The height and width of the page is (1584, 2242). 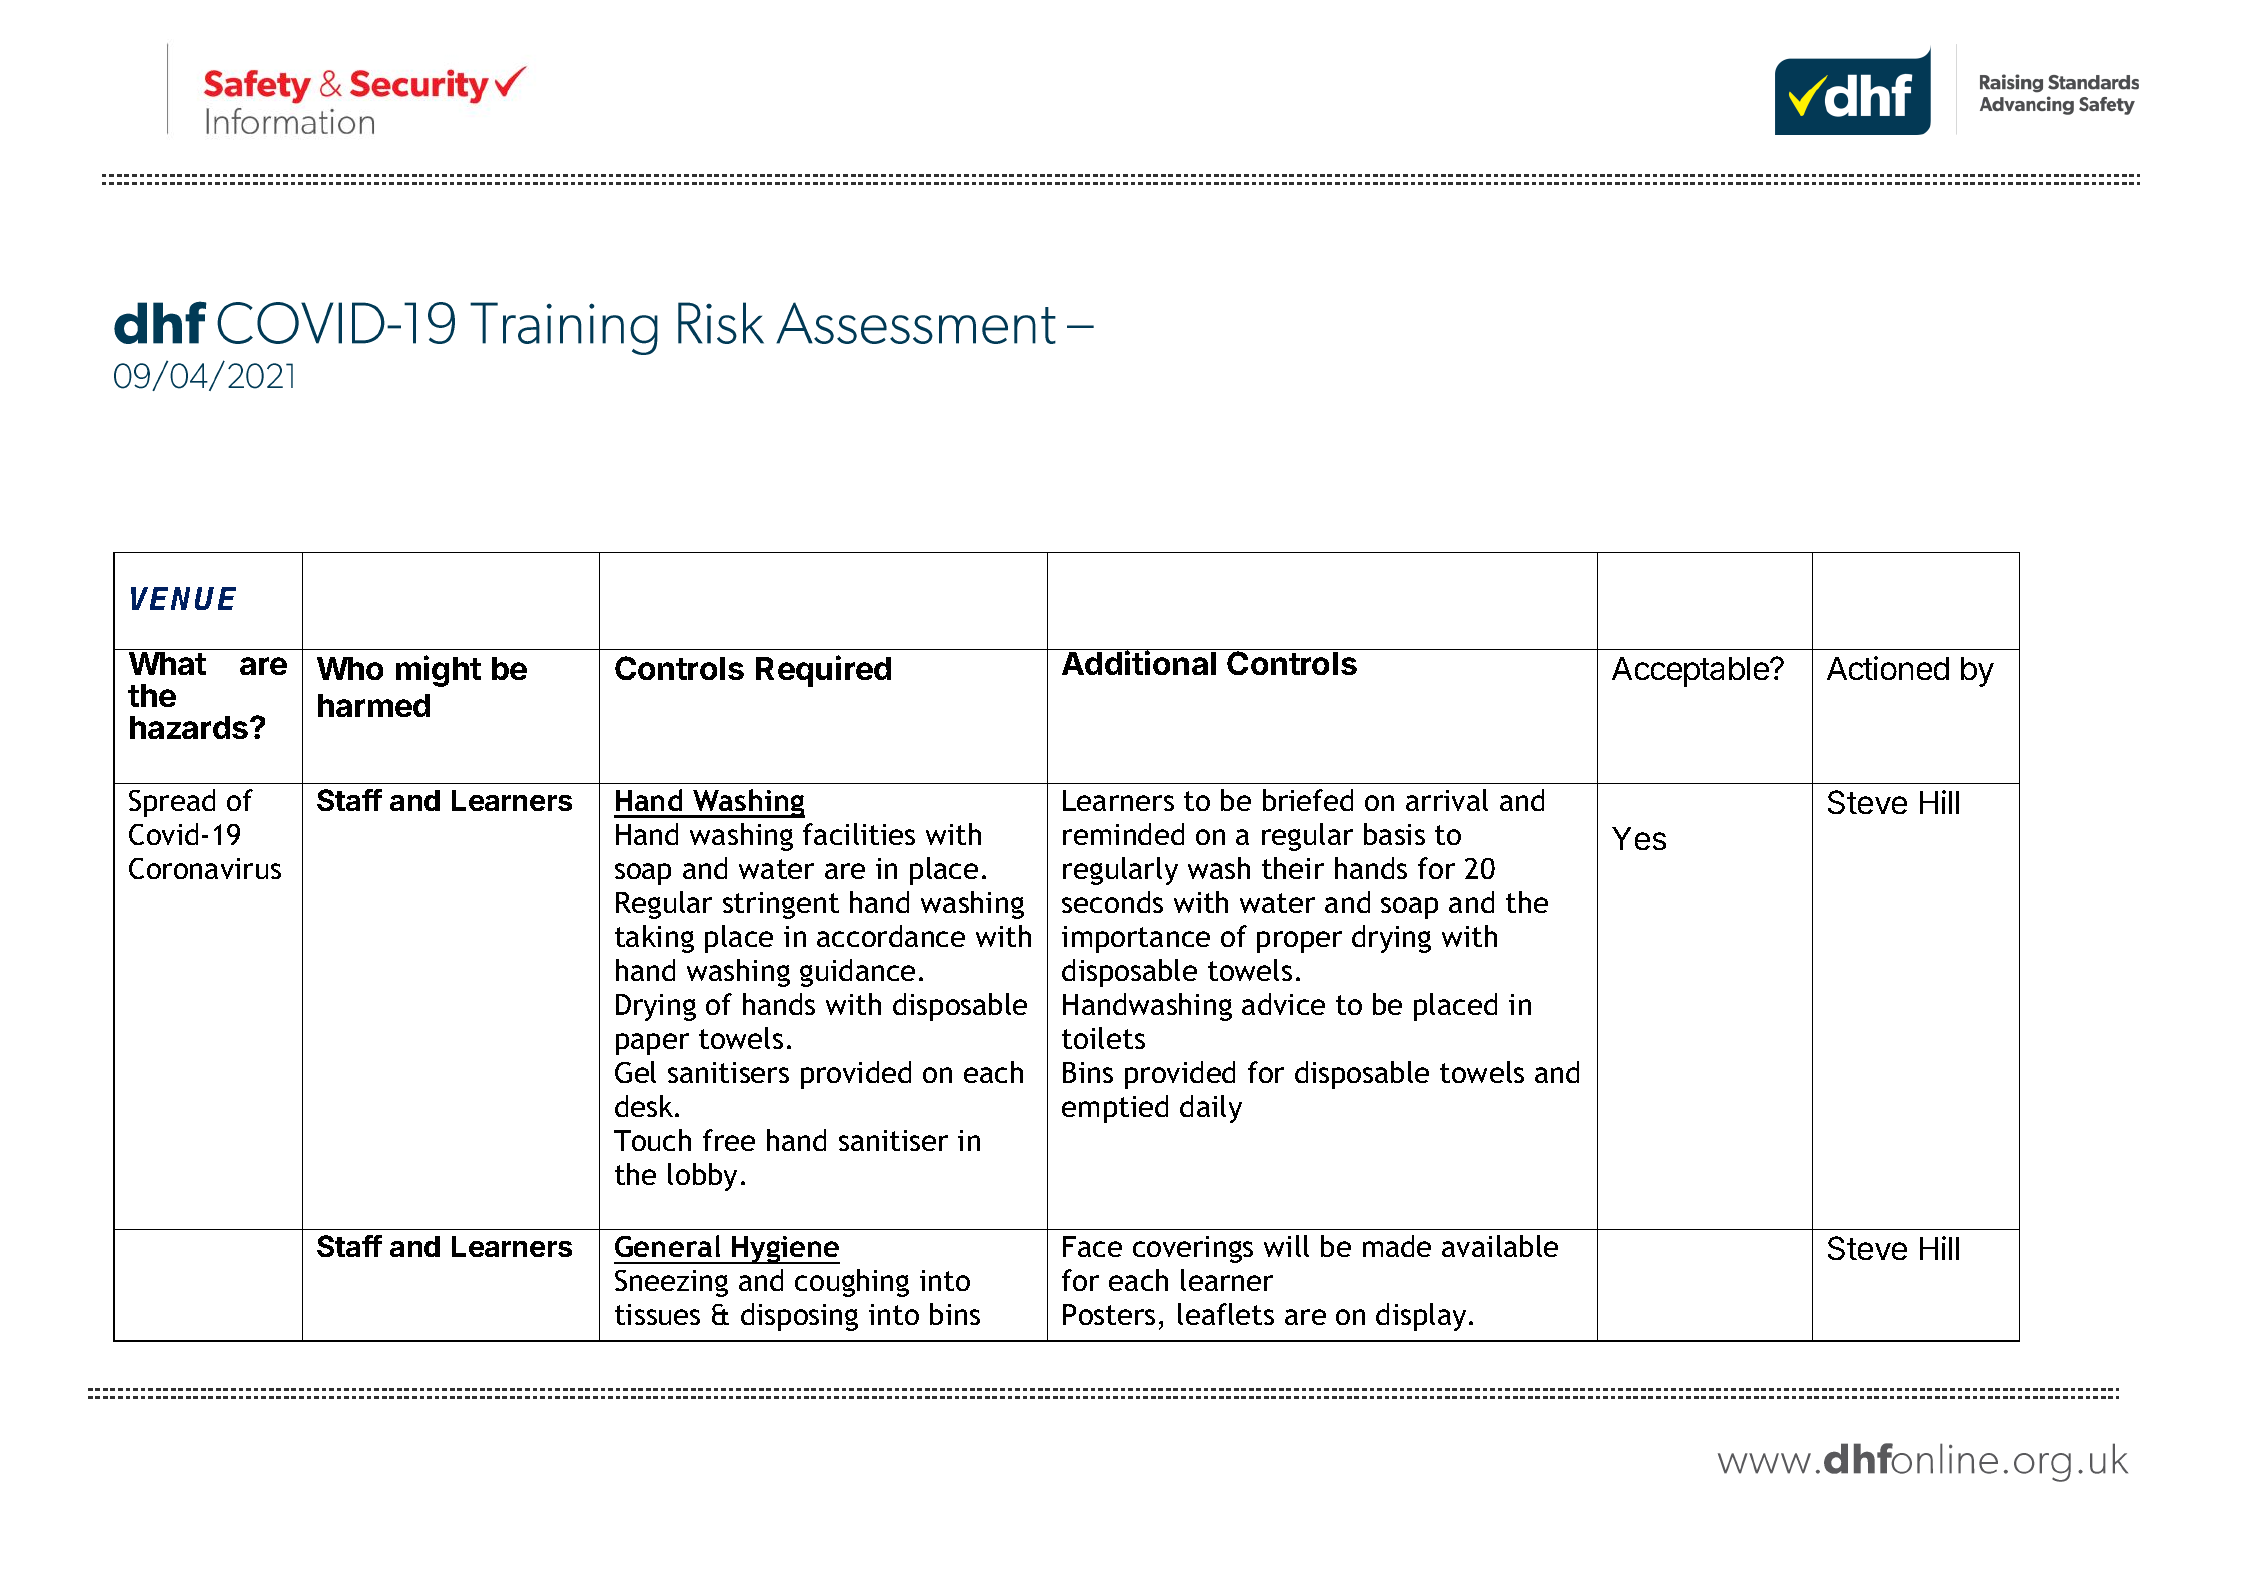 What do you see at coordinates (350, 668) in the page?
I see `Who` at bounding box center [350, 668].
